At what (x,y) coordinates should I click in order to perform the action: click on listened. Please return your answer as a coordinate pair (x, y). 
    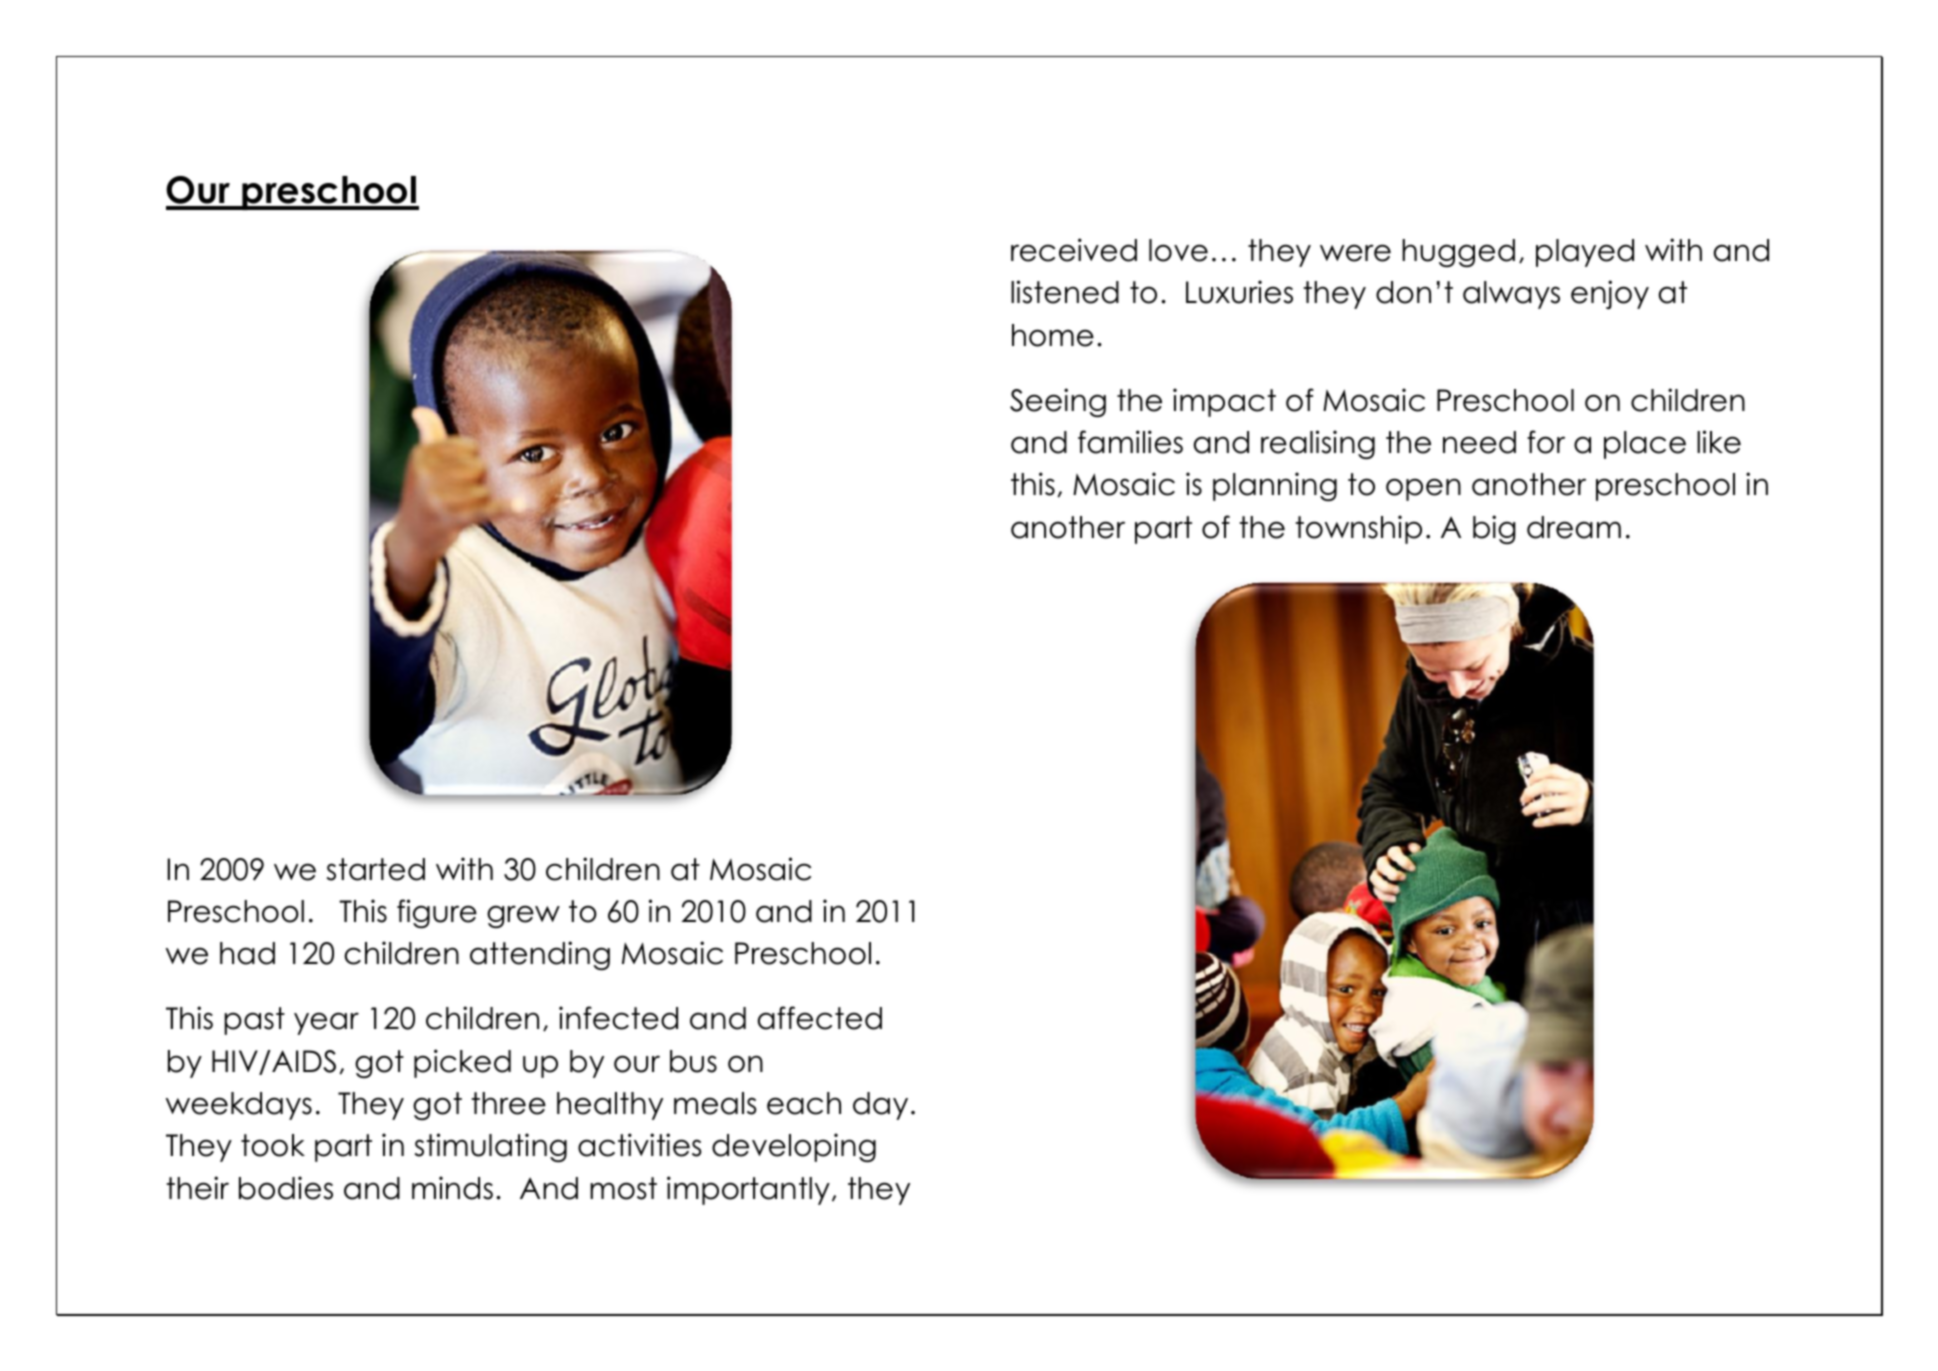
    Looking at the image, I should click on (1065, 292).
